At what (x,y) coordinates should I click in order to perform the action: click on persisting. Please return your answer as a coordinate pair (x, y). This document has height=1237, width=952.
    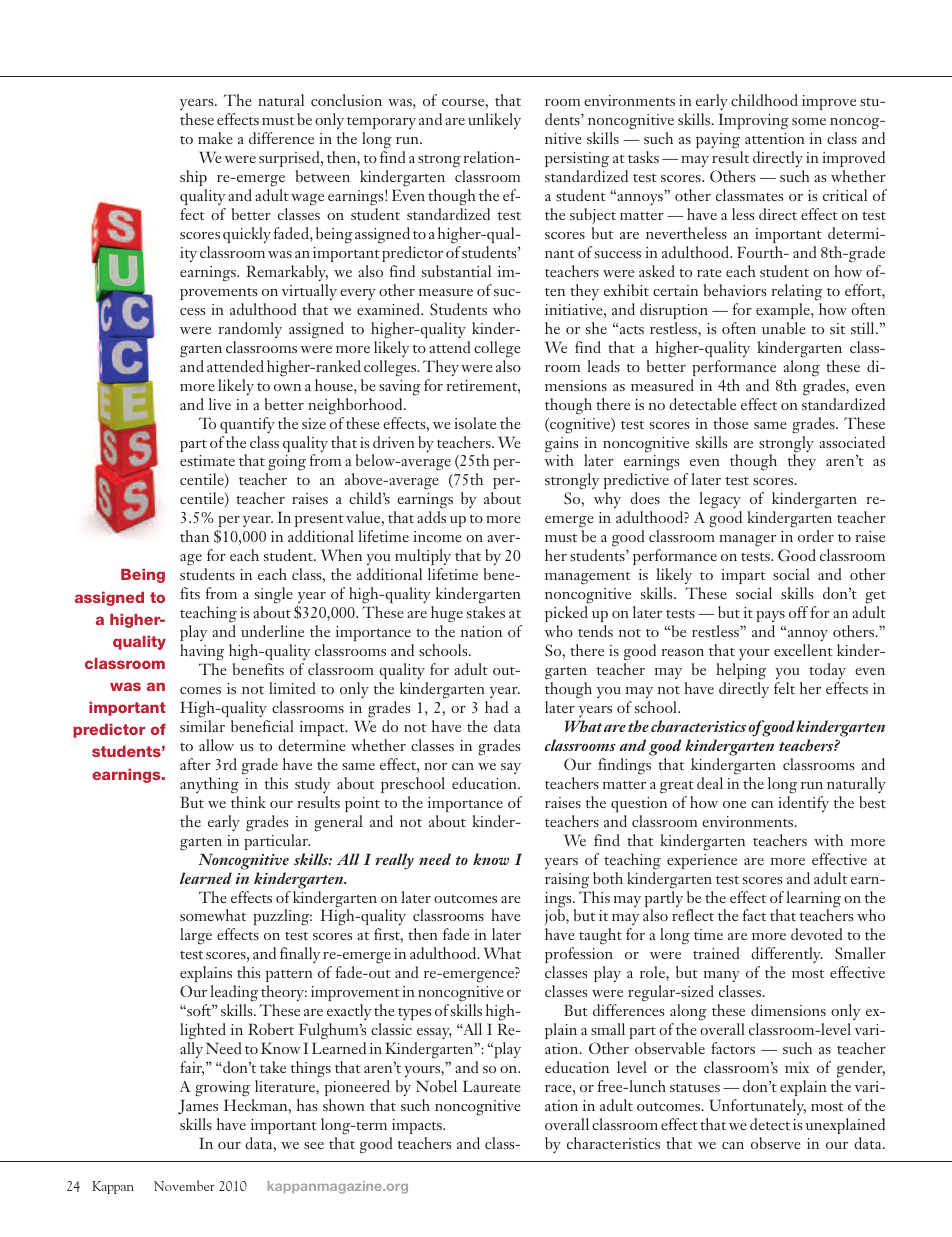
    Looking at the image, I should click on (577, 160).
